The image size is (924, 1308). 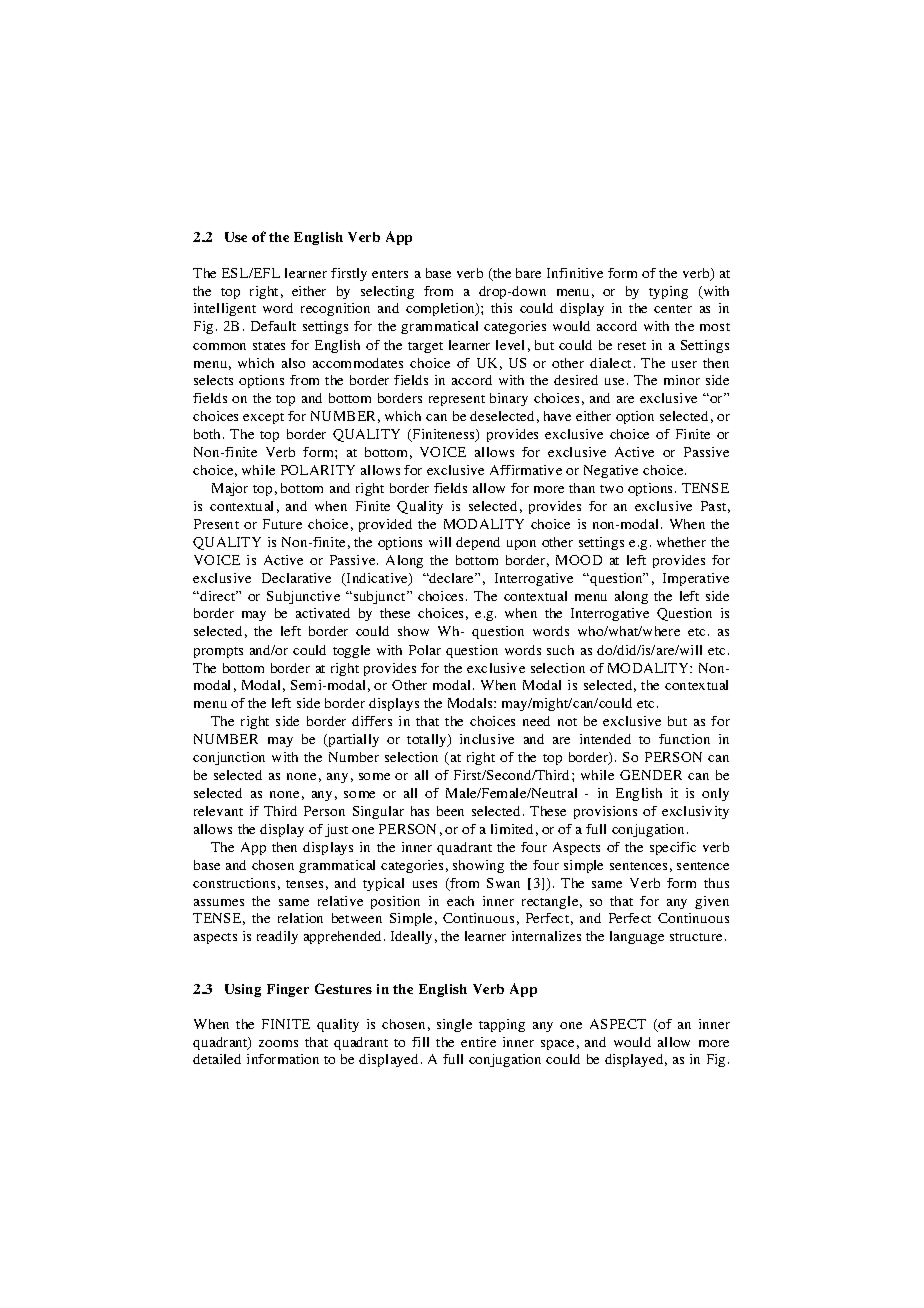 I want to click on conjunction, so click(x=229, y=758).
